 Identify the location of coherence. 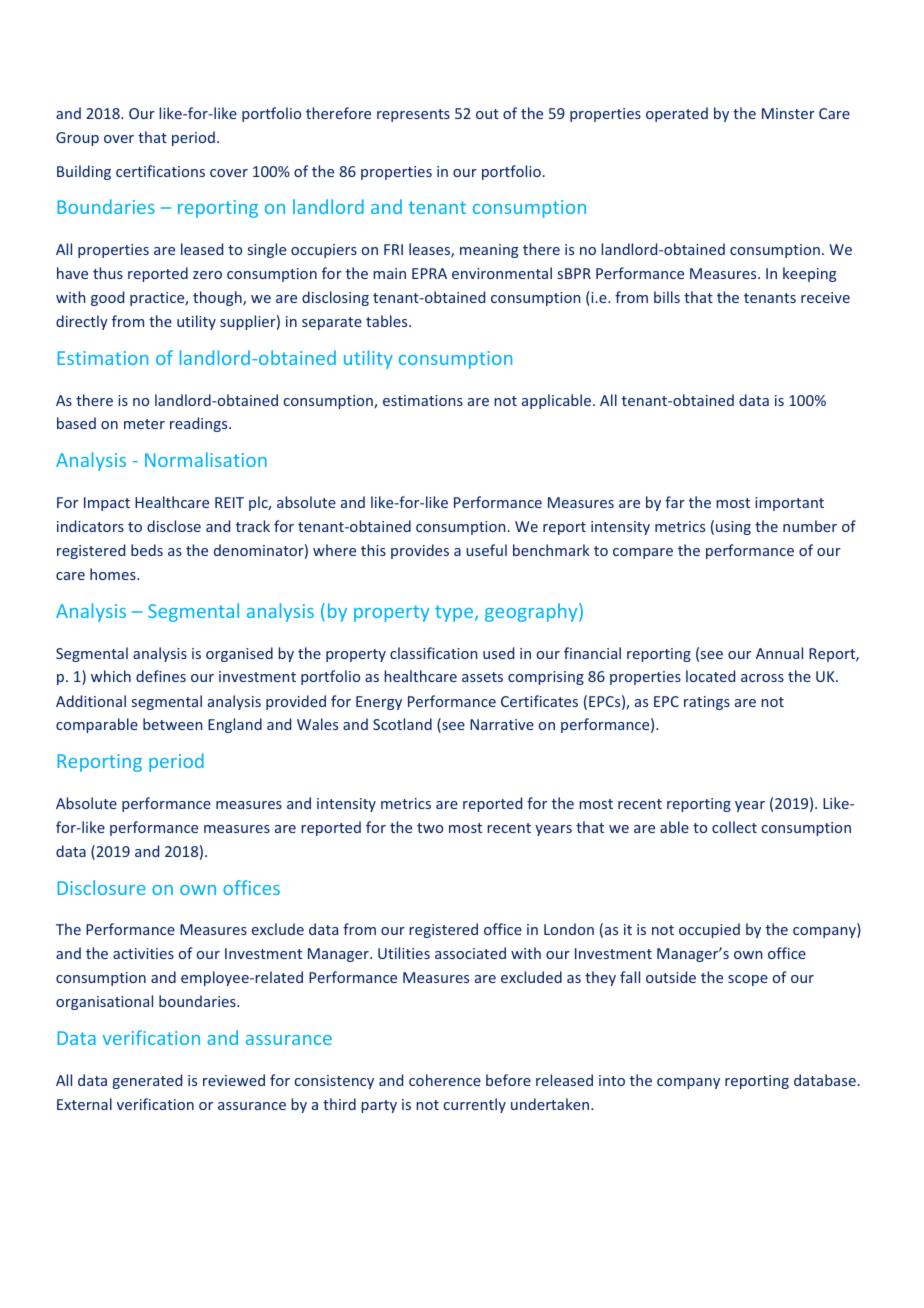
(445, 1080).
